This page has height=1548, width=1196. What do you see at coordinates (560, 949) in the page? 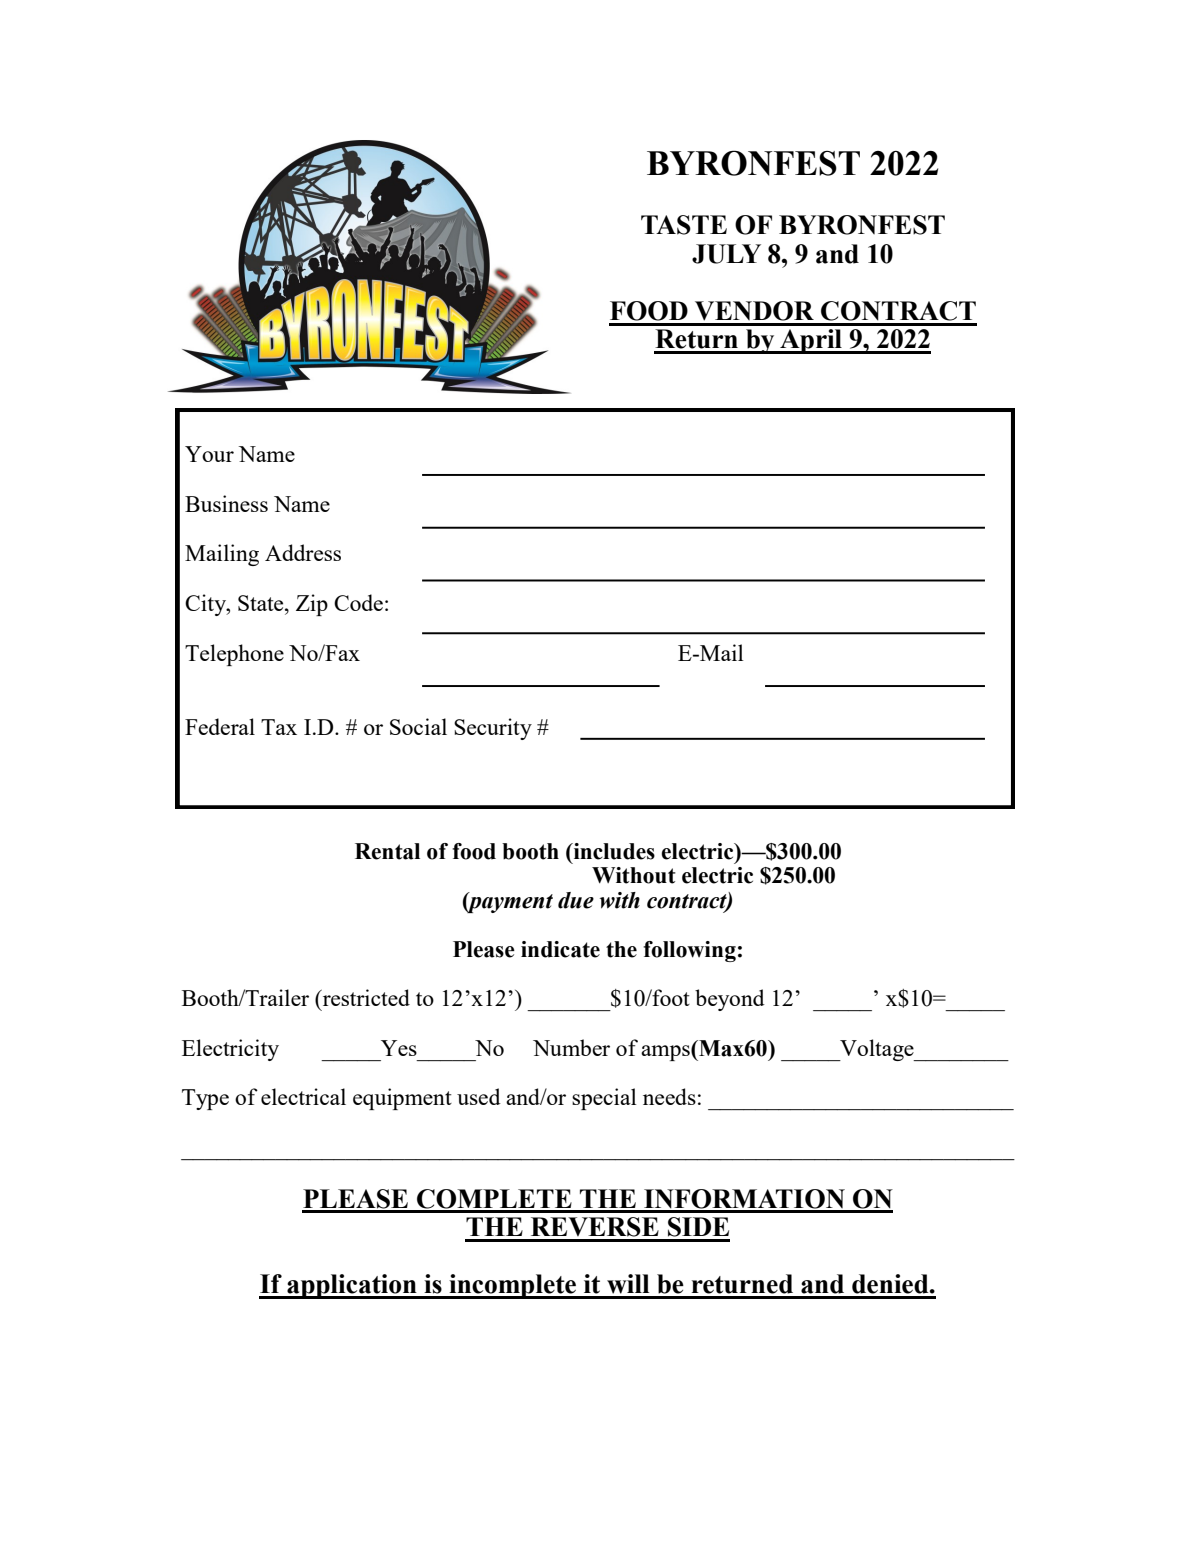
I see `indicate` at bounding box center [560, 949].
